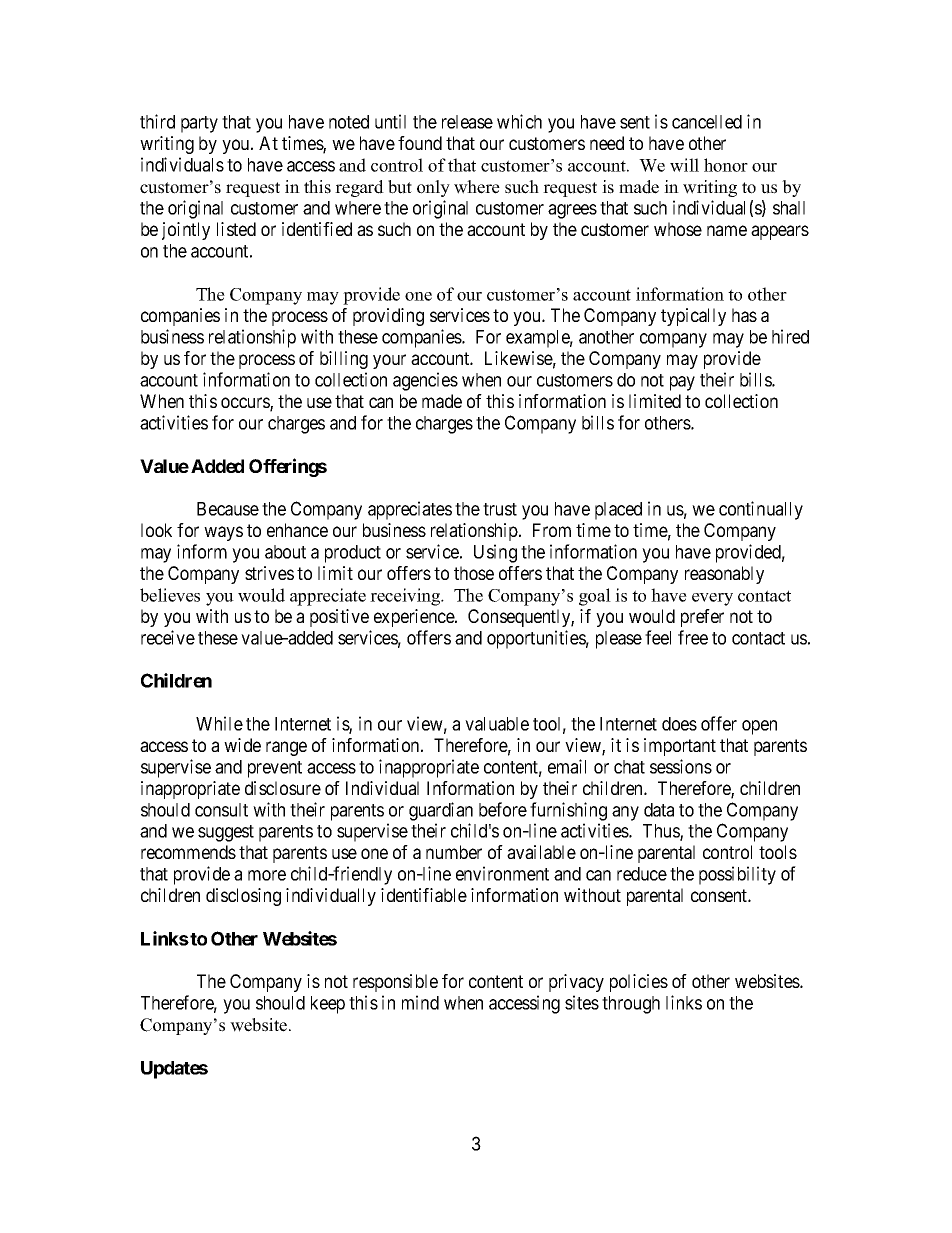 This screenshot has height=1233, width=952. I want to click on keep, so click(328, 1005).
